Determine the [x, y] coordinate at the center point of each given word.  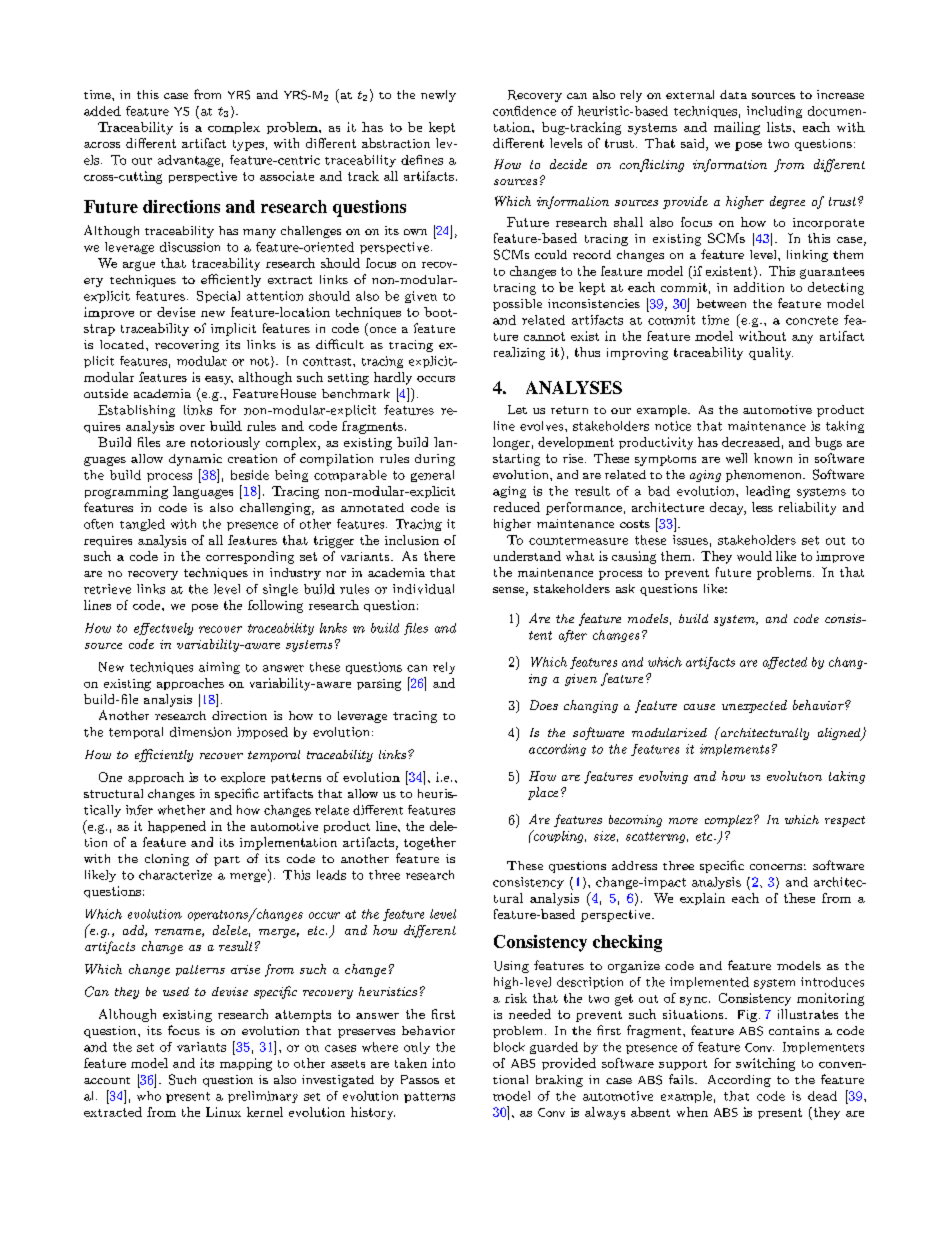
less [762, 507]
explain [702, 899]
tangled [142, 525]
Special [218, 297]
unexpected [754, 706]
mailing [737, 128]
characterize [175, 875]
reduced [517, 507]
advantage [189, 161]
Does [544, 705]
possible [517, 305]
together [430, 843]
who [149, 1096]
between [721, 303]
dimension [200, 732]
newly [438, 96]
